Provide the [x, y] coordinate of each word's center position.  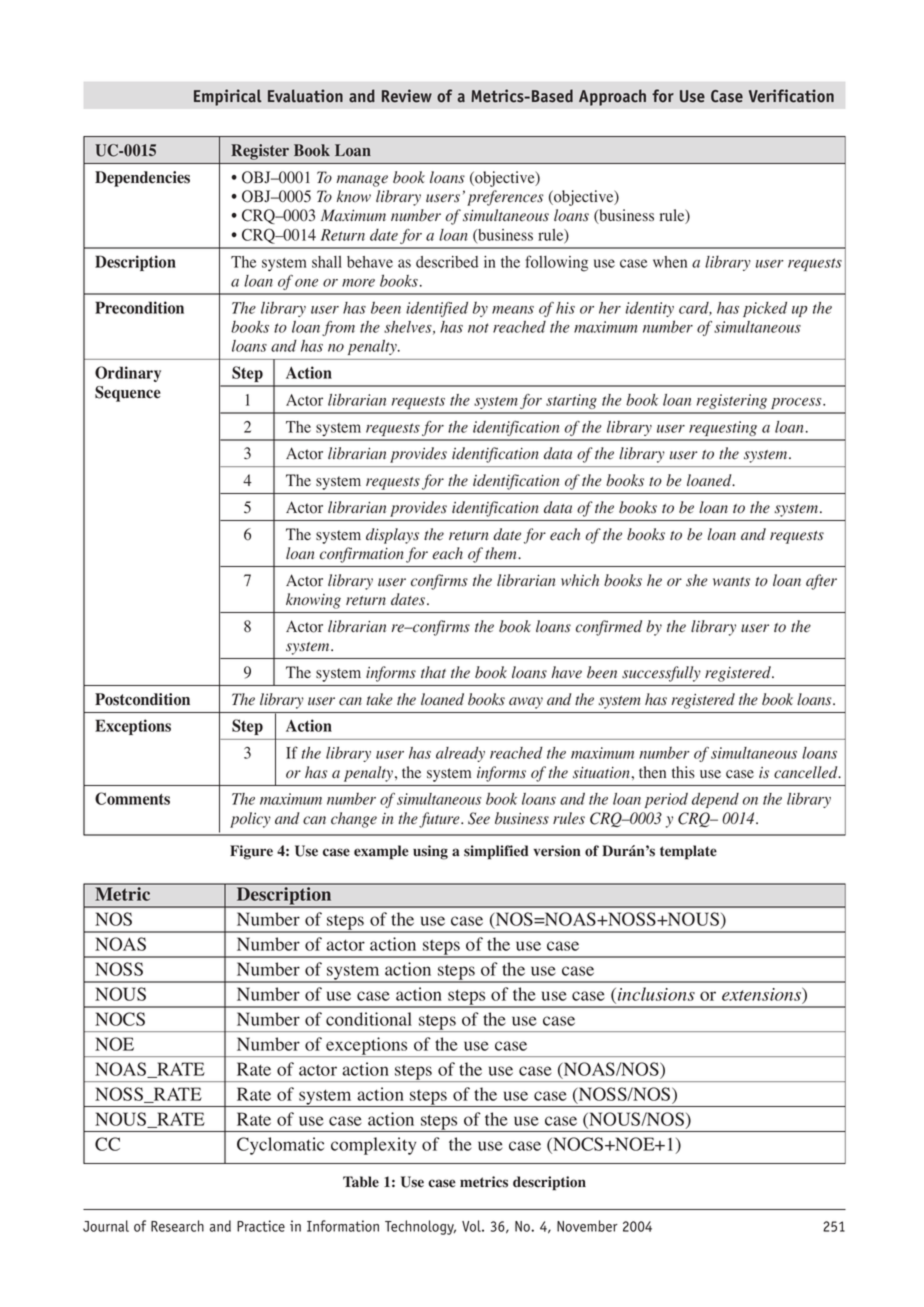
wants [731, 582]
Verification [791, 96]
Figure [251, 852]
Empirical [228, 97]
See [479, 818]
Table [361, 1182]
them [502, 553]
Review [407, 96]
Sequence [128, 394]
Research [177, 1226]
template [688, 852]
